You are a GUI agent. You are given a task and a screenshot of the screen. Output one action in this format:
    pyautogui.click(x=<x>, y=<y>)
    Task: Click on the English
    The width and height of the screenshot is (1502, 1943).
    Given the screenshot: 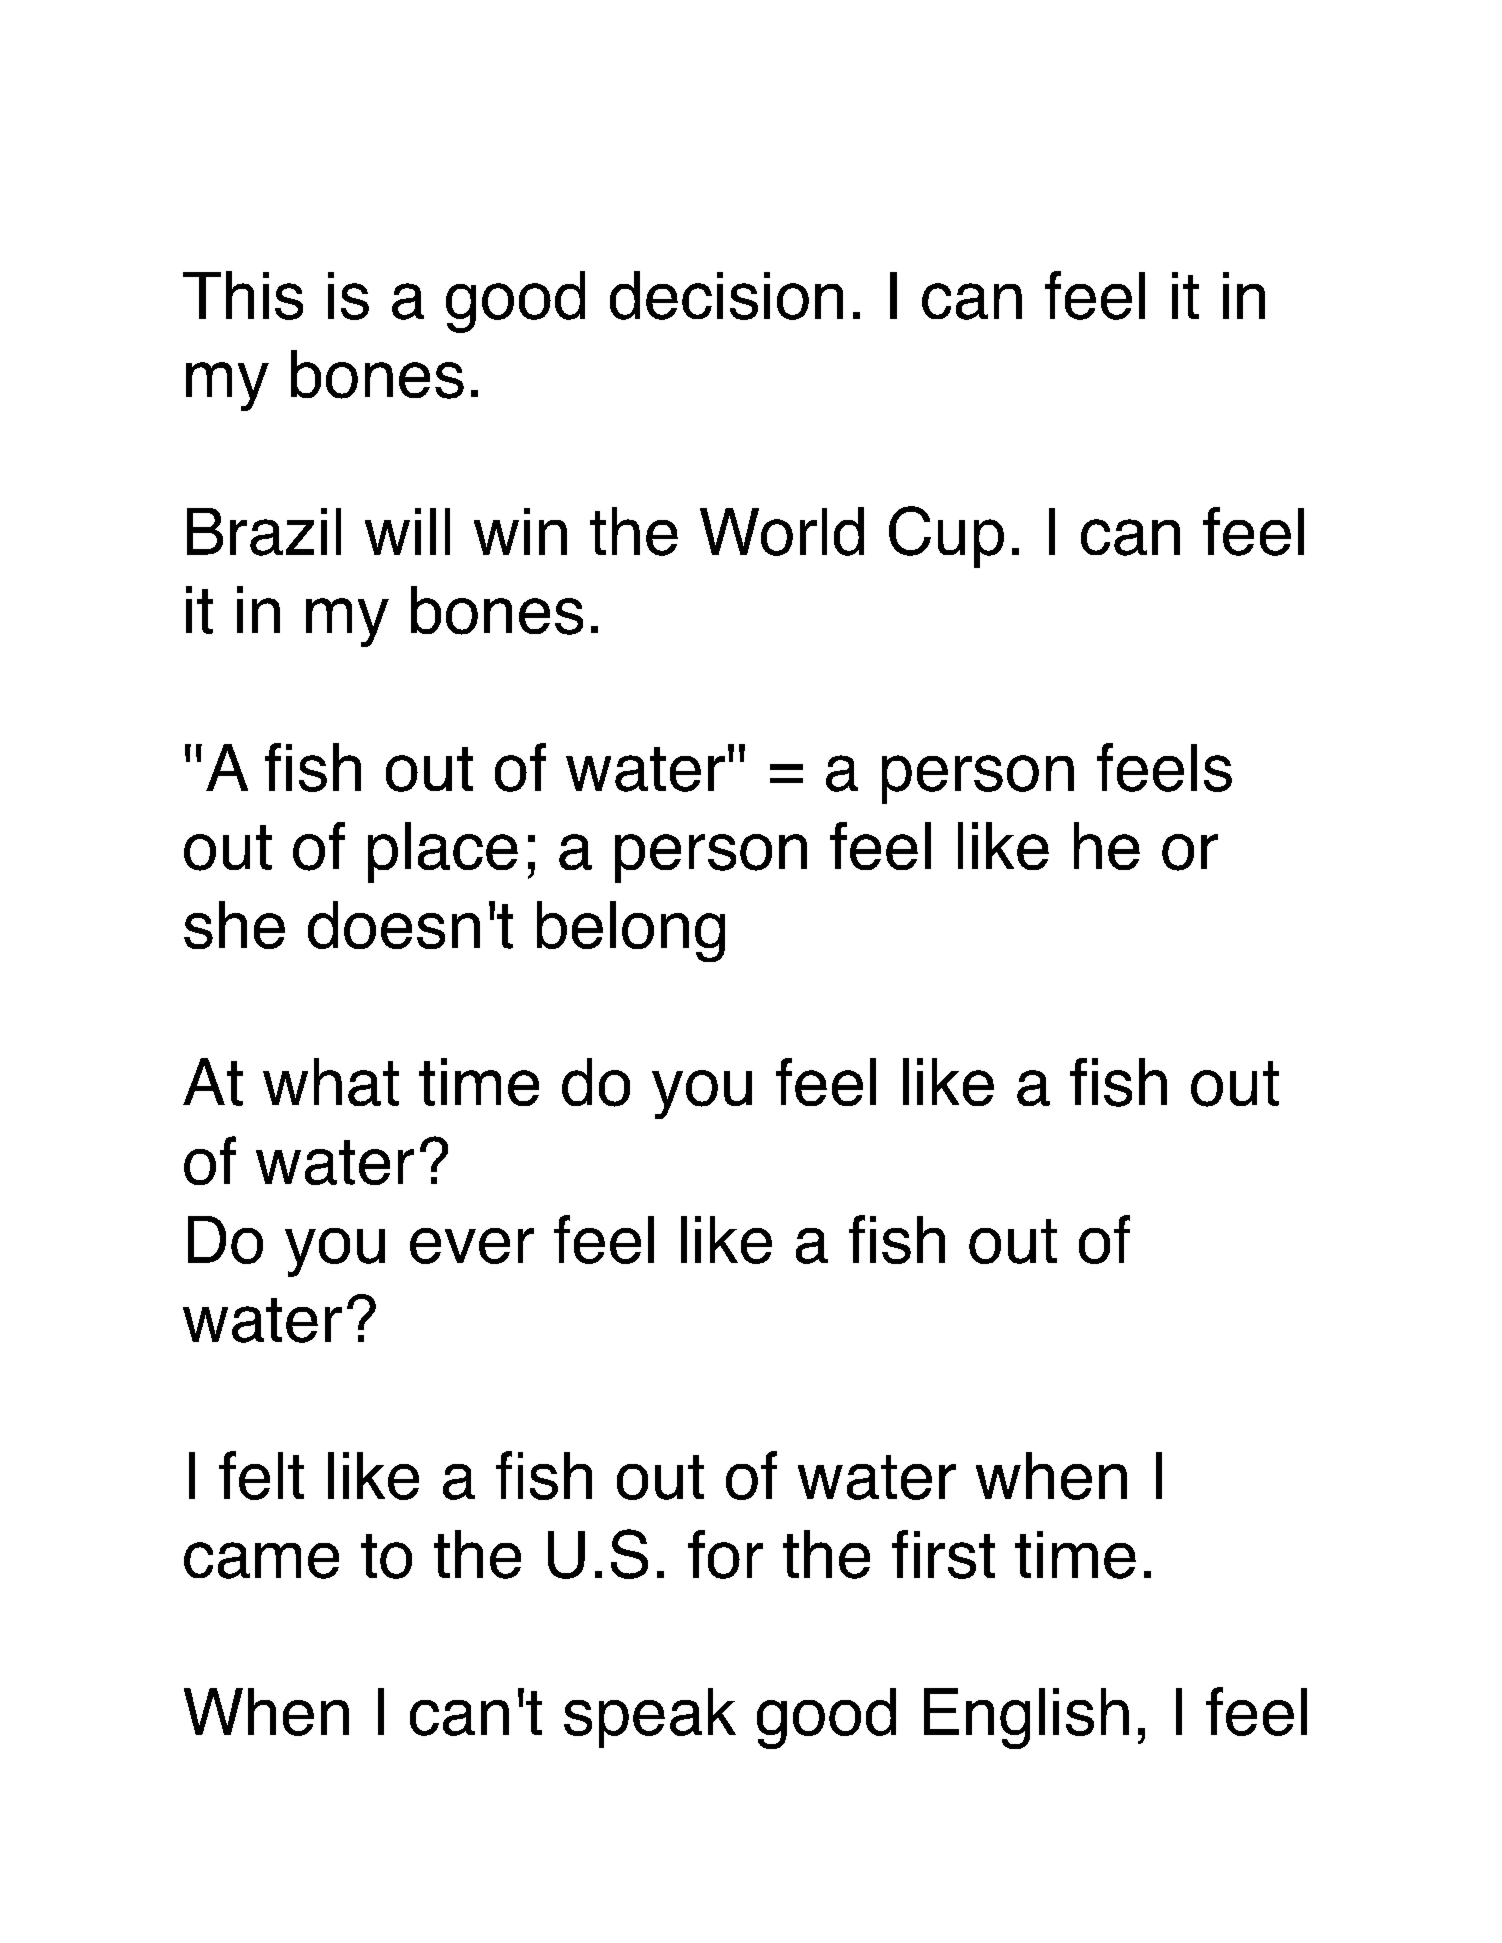 What is the action you would take?
    pyautogui.click(x=1026, y=1718)
